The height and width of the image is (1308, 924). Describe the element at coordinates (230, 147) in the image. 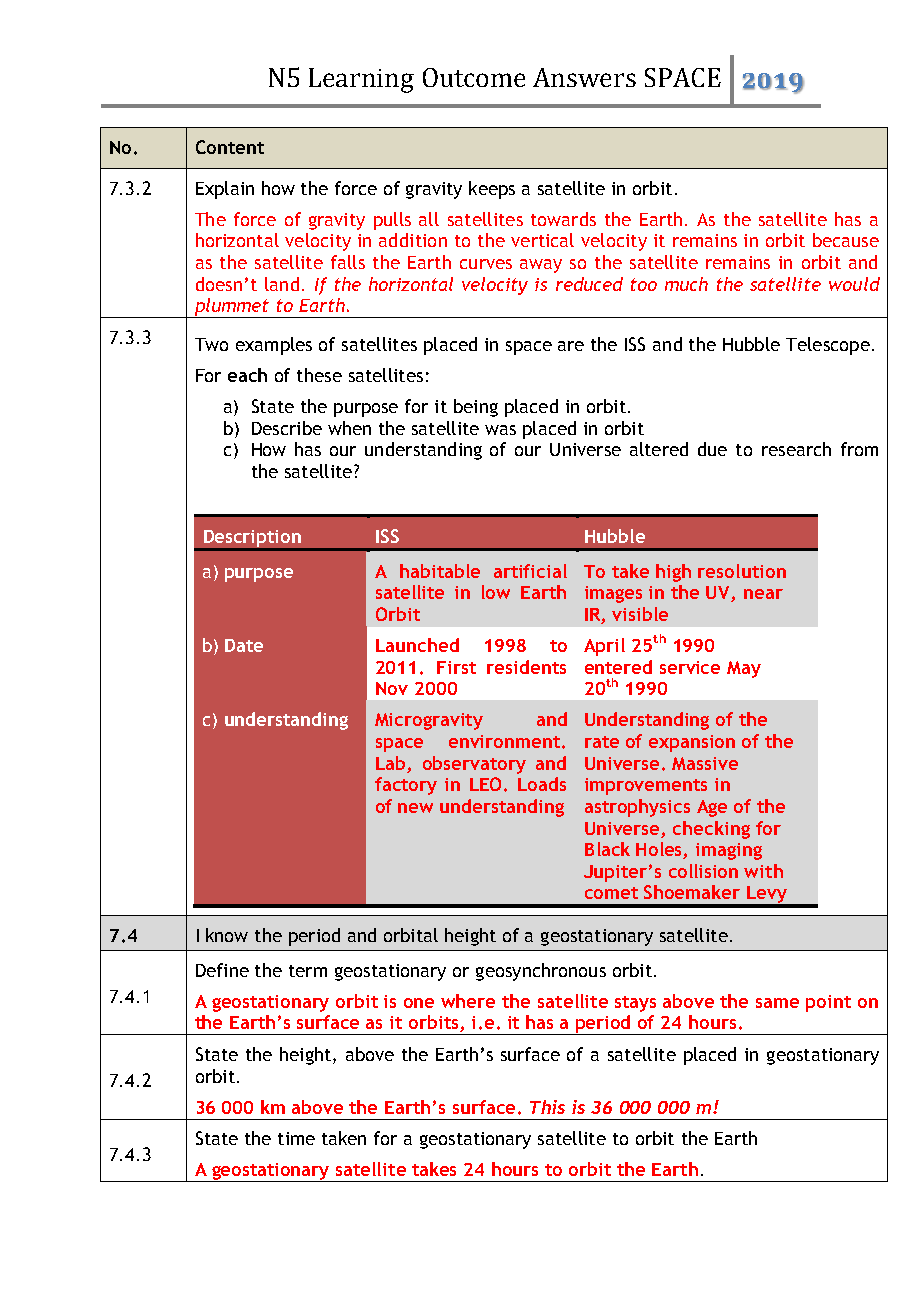

I see `Content` at that location.
